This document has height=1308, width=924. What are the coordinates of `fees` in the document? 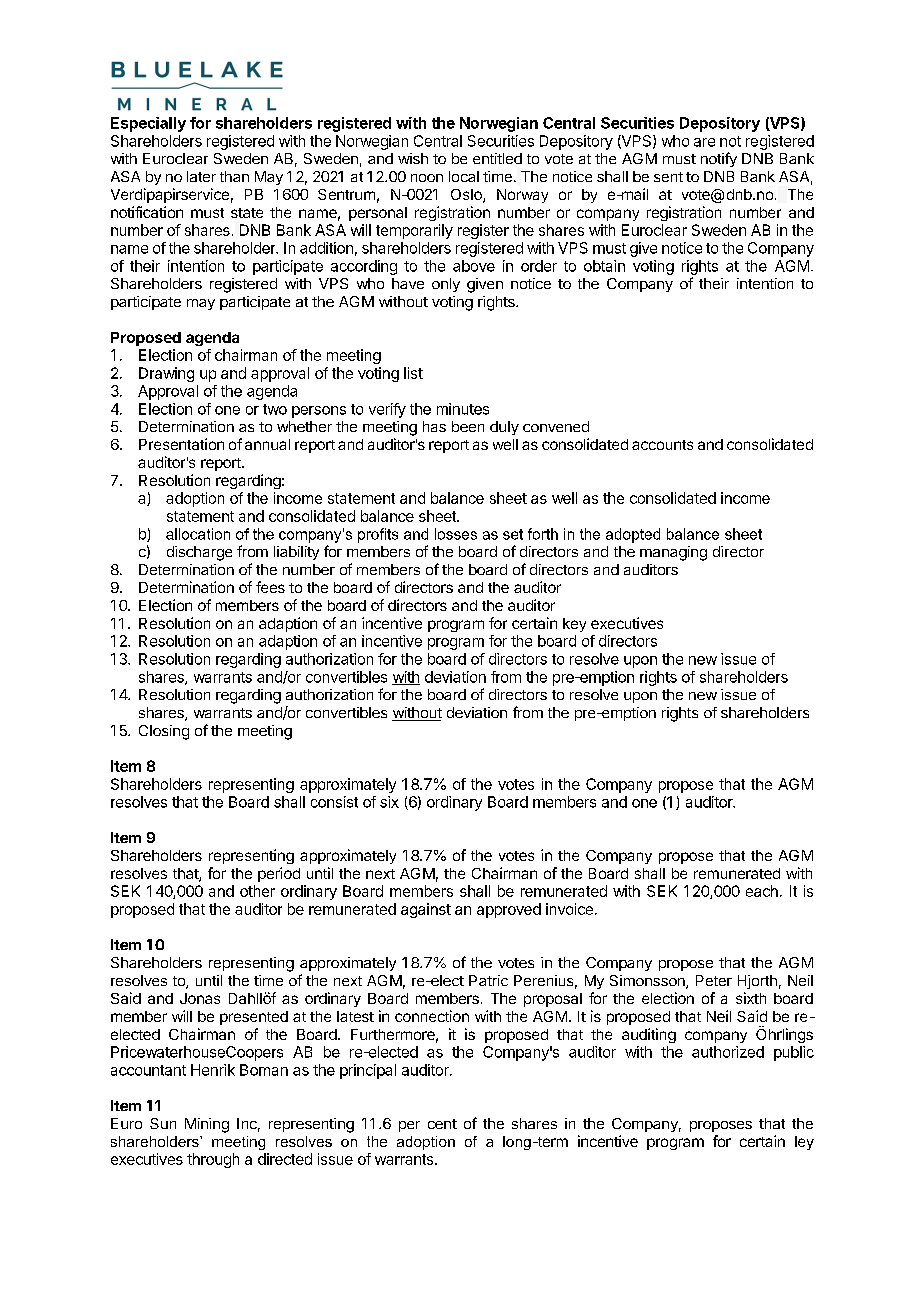 It's located at (270, 587).
